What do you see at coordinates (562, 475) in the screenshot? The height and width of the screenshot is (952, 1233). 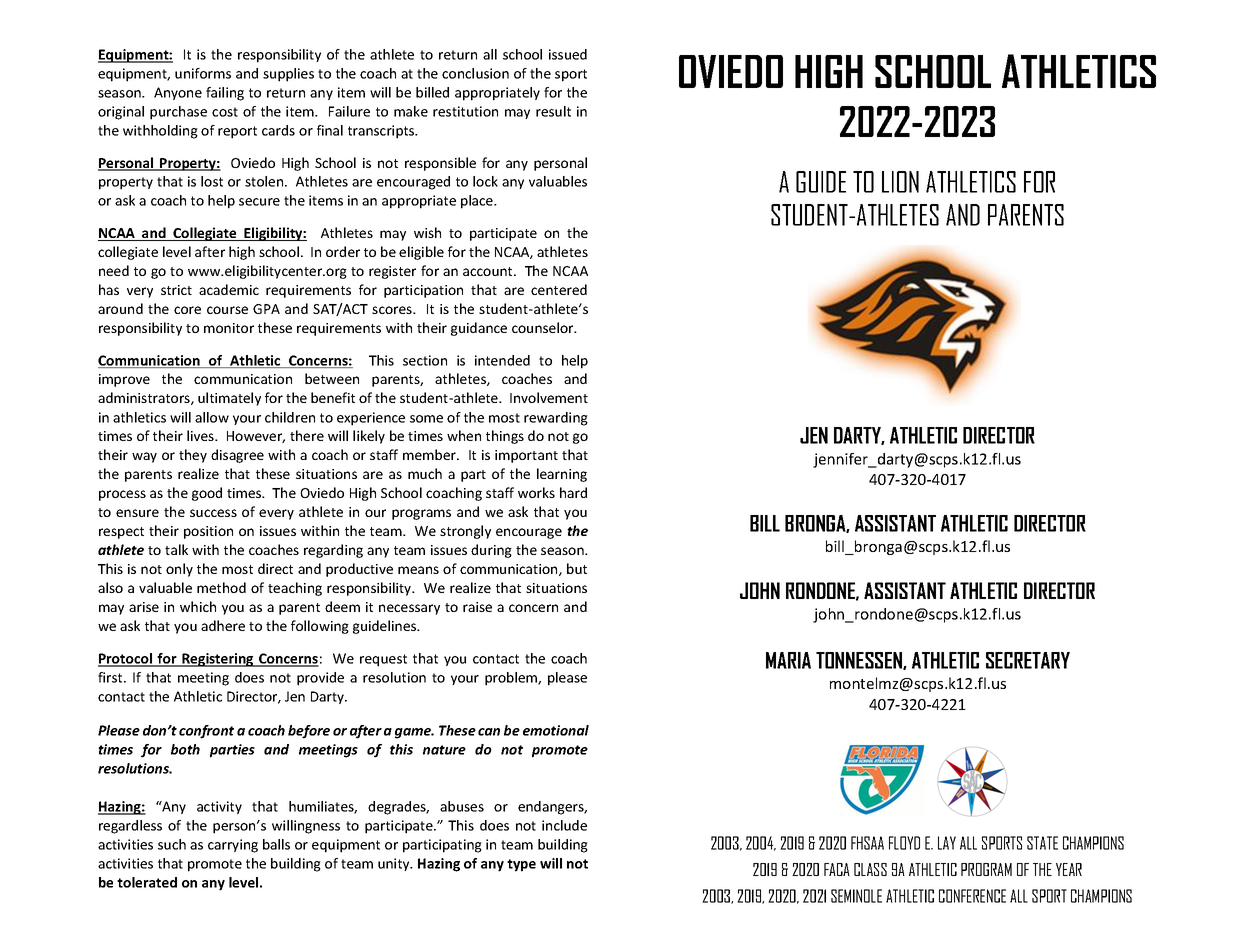 I see `learning` at bounding box center [562, 475].
